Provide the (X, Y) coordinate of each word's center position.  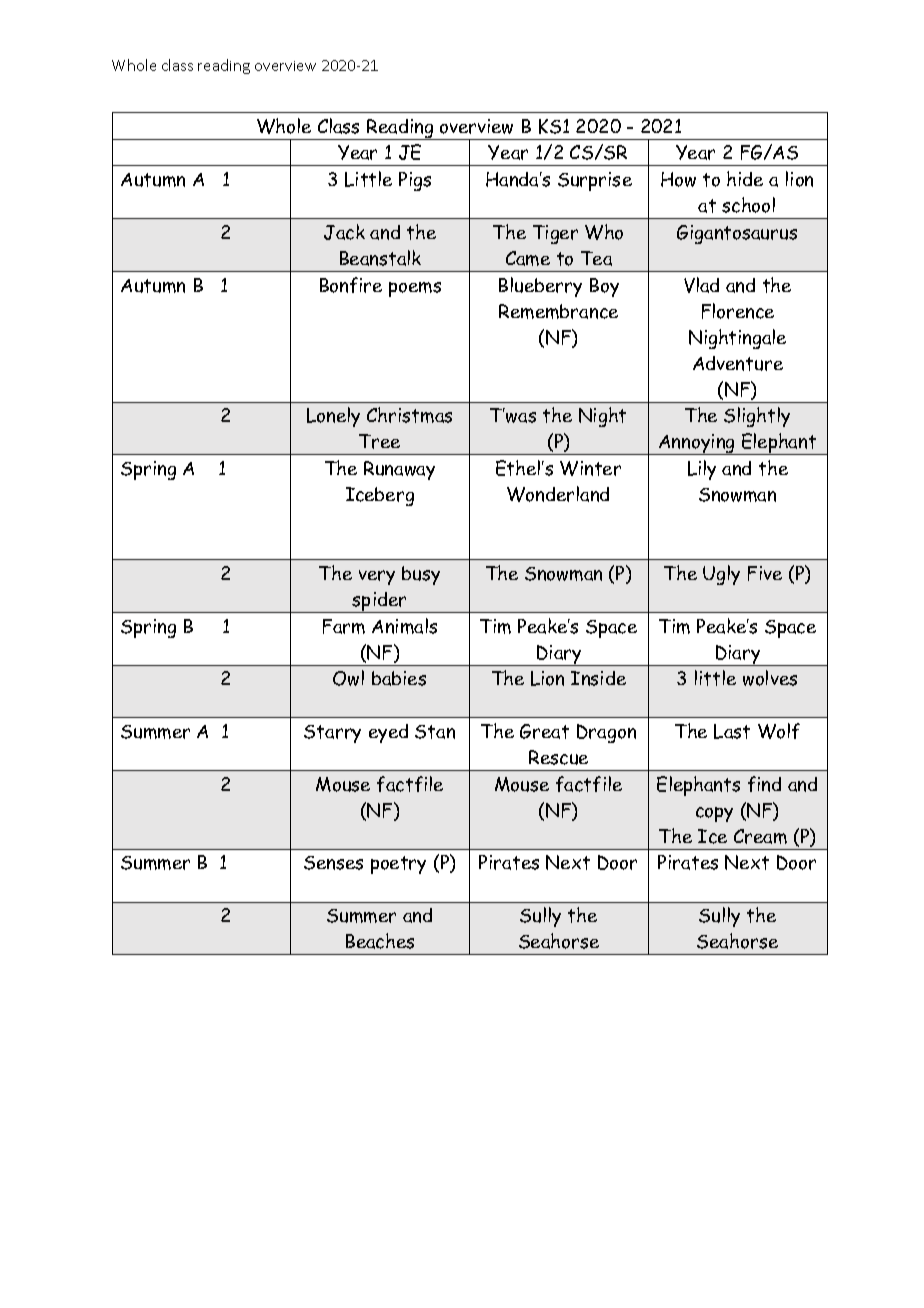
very (377, 577)
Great (544, 731)
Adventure (738, 363)
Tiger (555, 234)
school (748, 205)
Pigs (415, 181)
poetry (398, 865)
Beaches (380, 941)
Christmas (409, 415)
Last (732, 731)
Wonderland (558, 494)
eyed (388, 733)
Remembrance (558, 311)
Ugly (721, 575)
